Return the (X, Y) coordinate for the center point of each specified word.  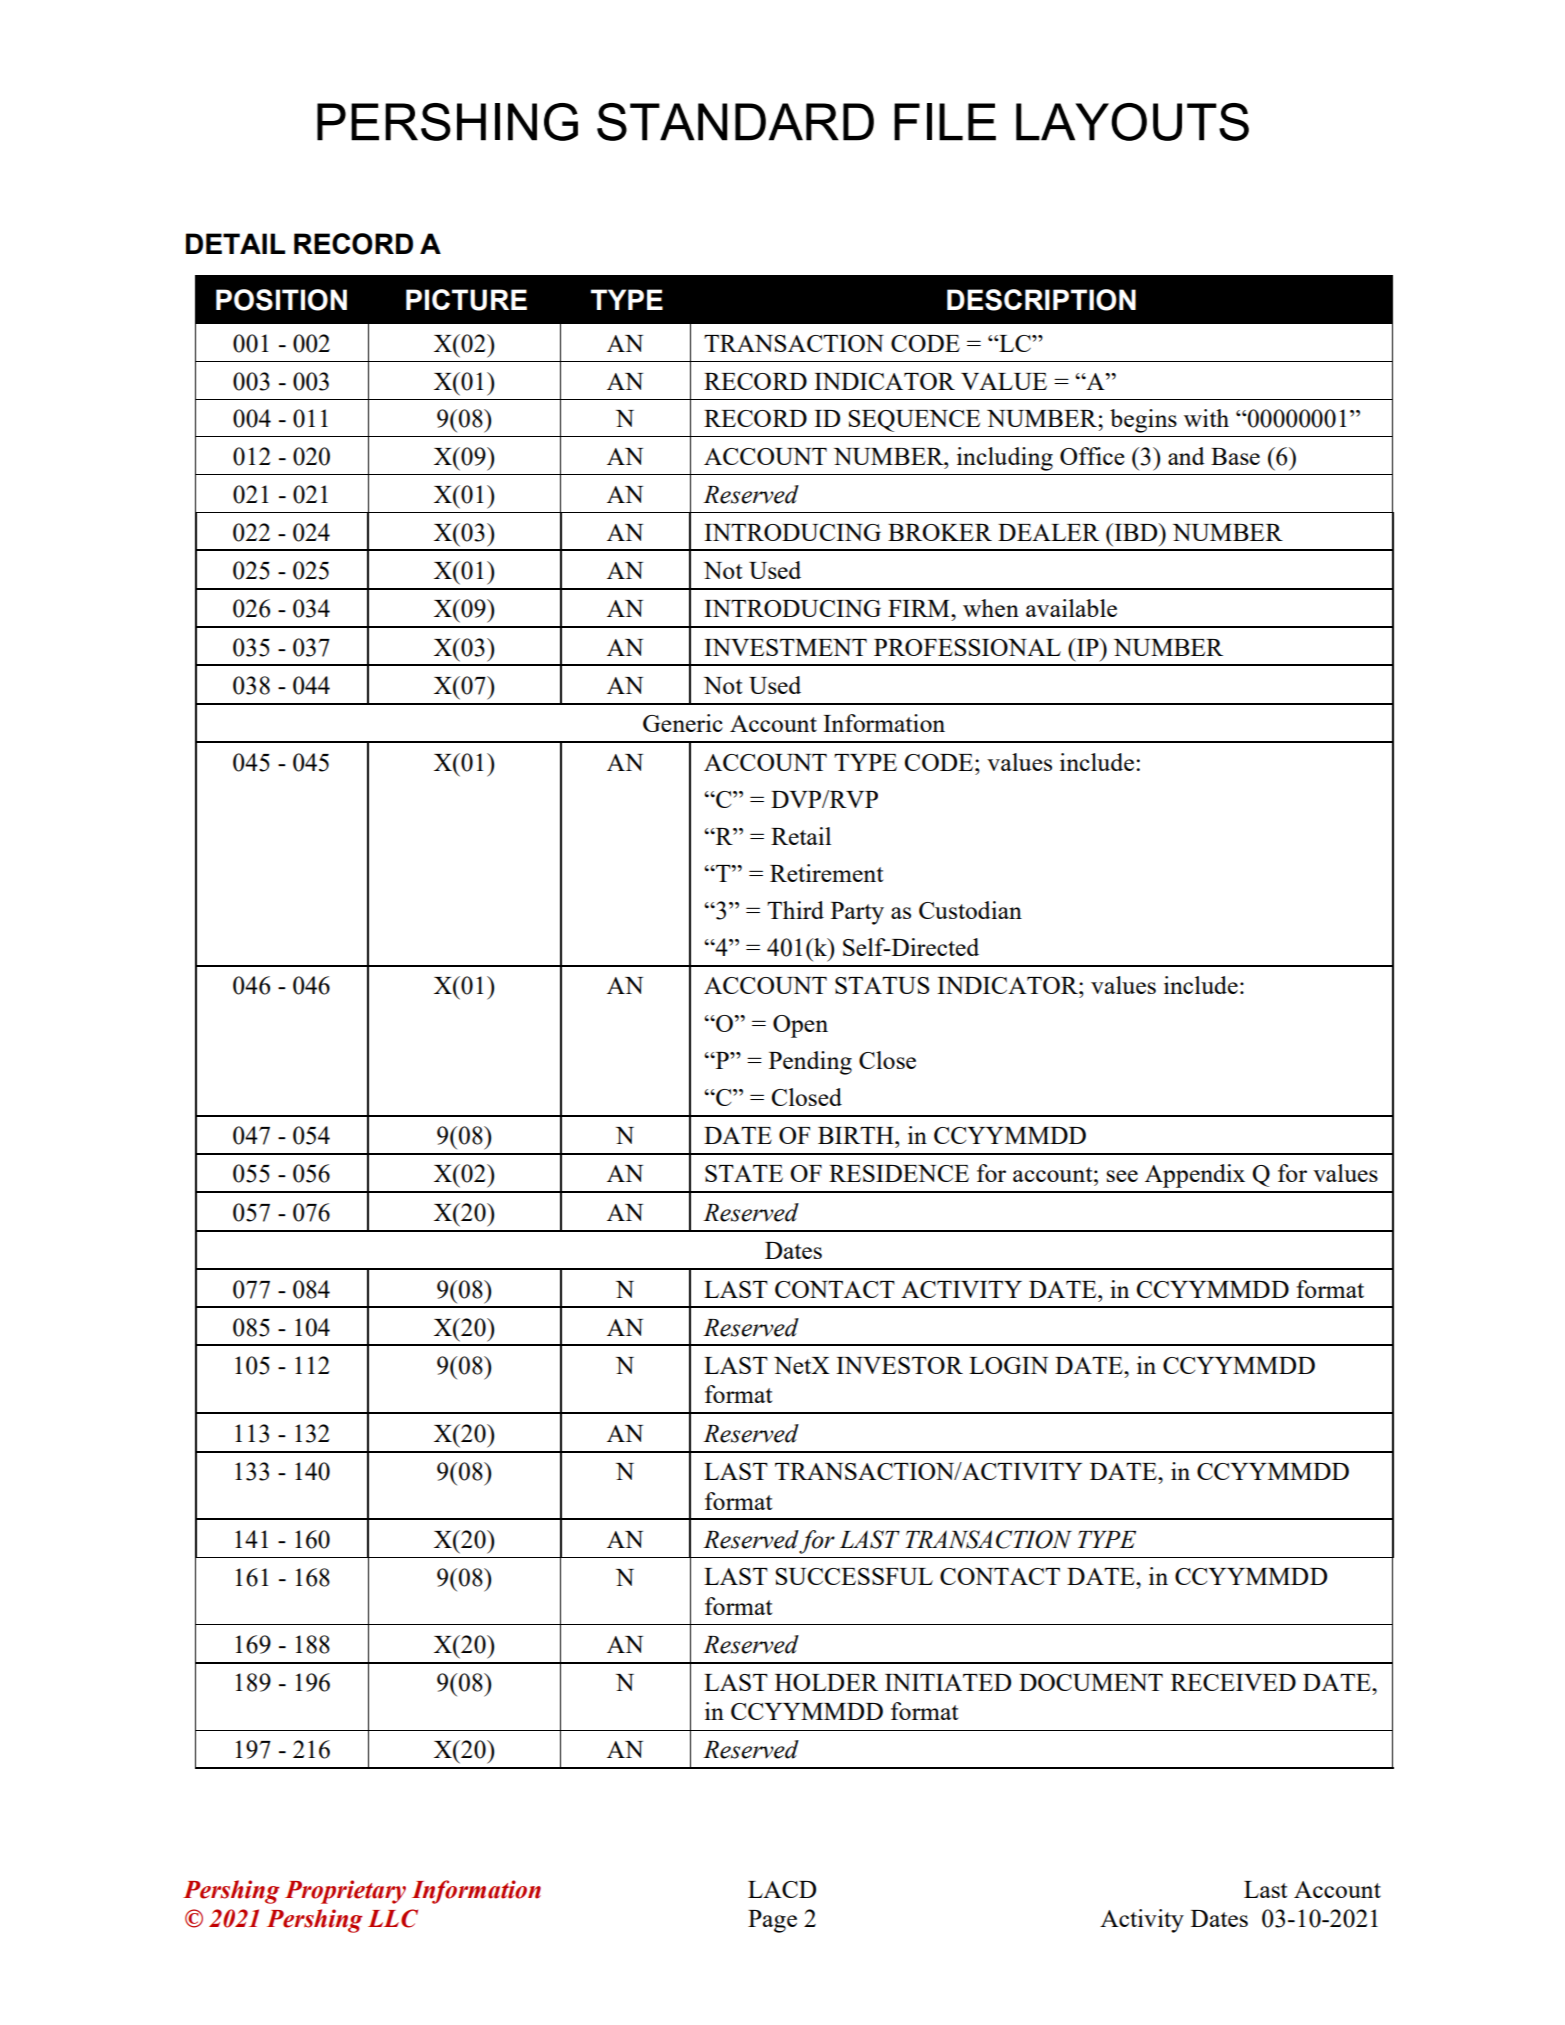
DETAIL (235, 243)
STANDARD (735, 122)
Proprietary (345, 1892)
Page (772, 1921)
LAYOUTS (1132, 122)
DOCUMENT (1091, 1682)
